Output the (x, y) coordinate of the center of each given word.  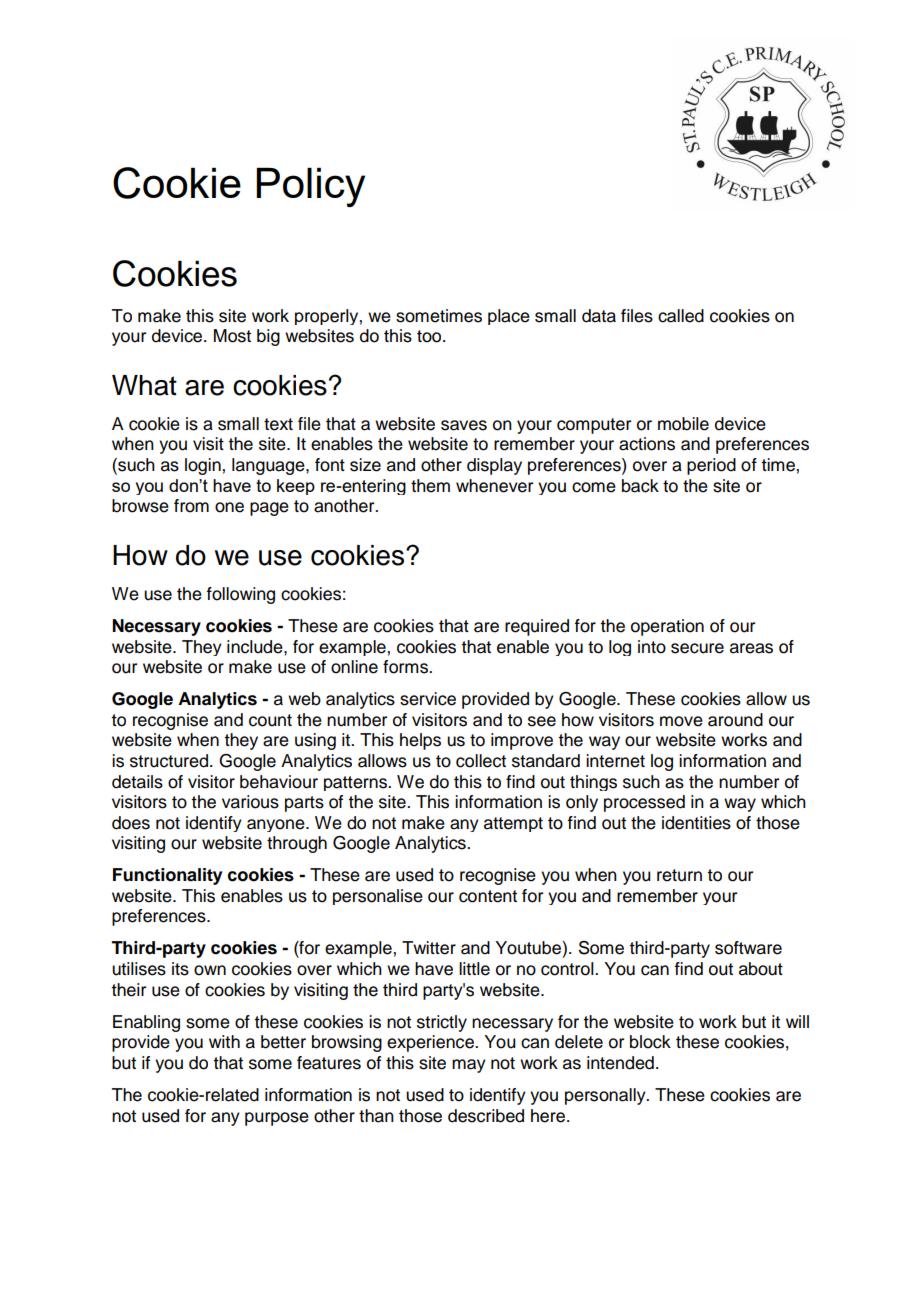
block (650, 1042)
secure (697, 648)
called (681, 316)
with (224, 1041)
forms (406, 667)
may (469, 1066)
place (509, 317)
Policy (310, 187)
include (256, 647)
